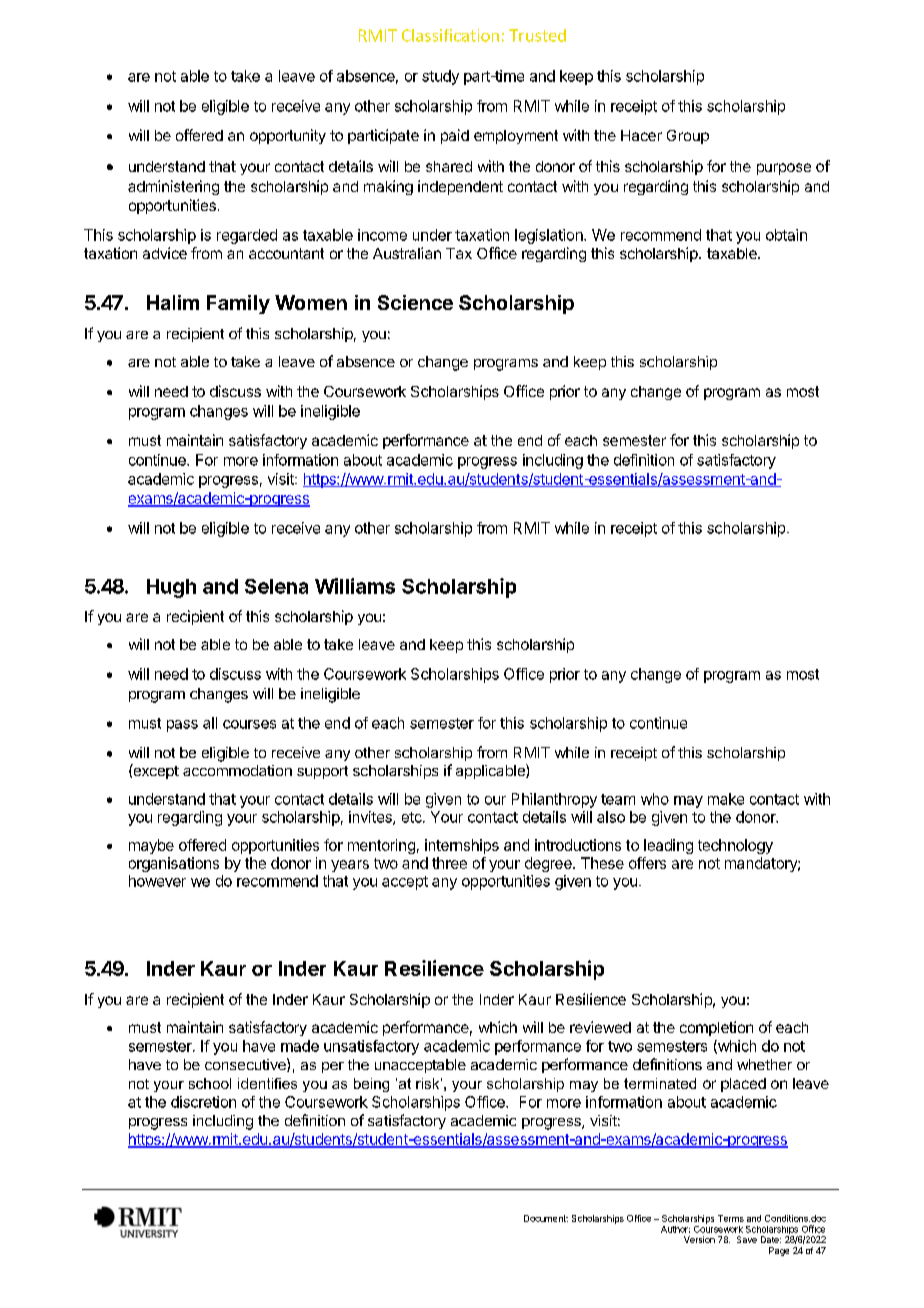 The width and height of the screenshot is (924, 1308). Describe the element at coordinates (288, 136) in the screenshot. I see `opportunity` at that location.
